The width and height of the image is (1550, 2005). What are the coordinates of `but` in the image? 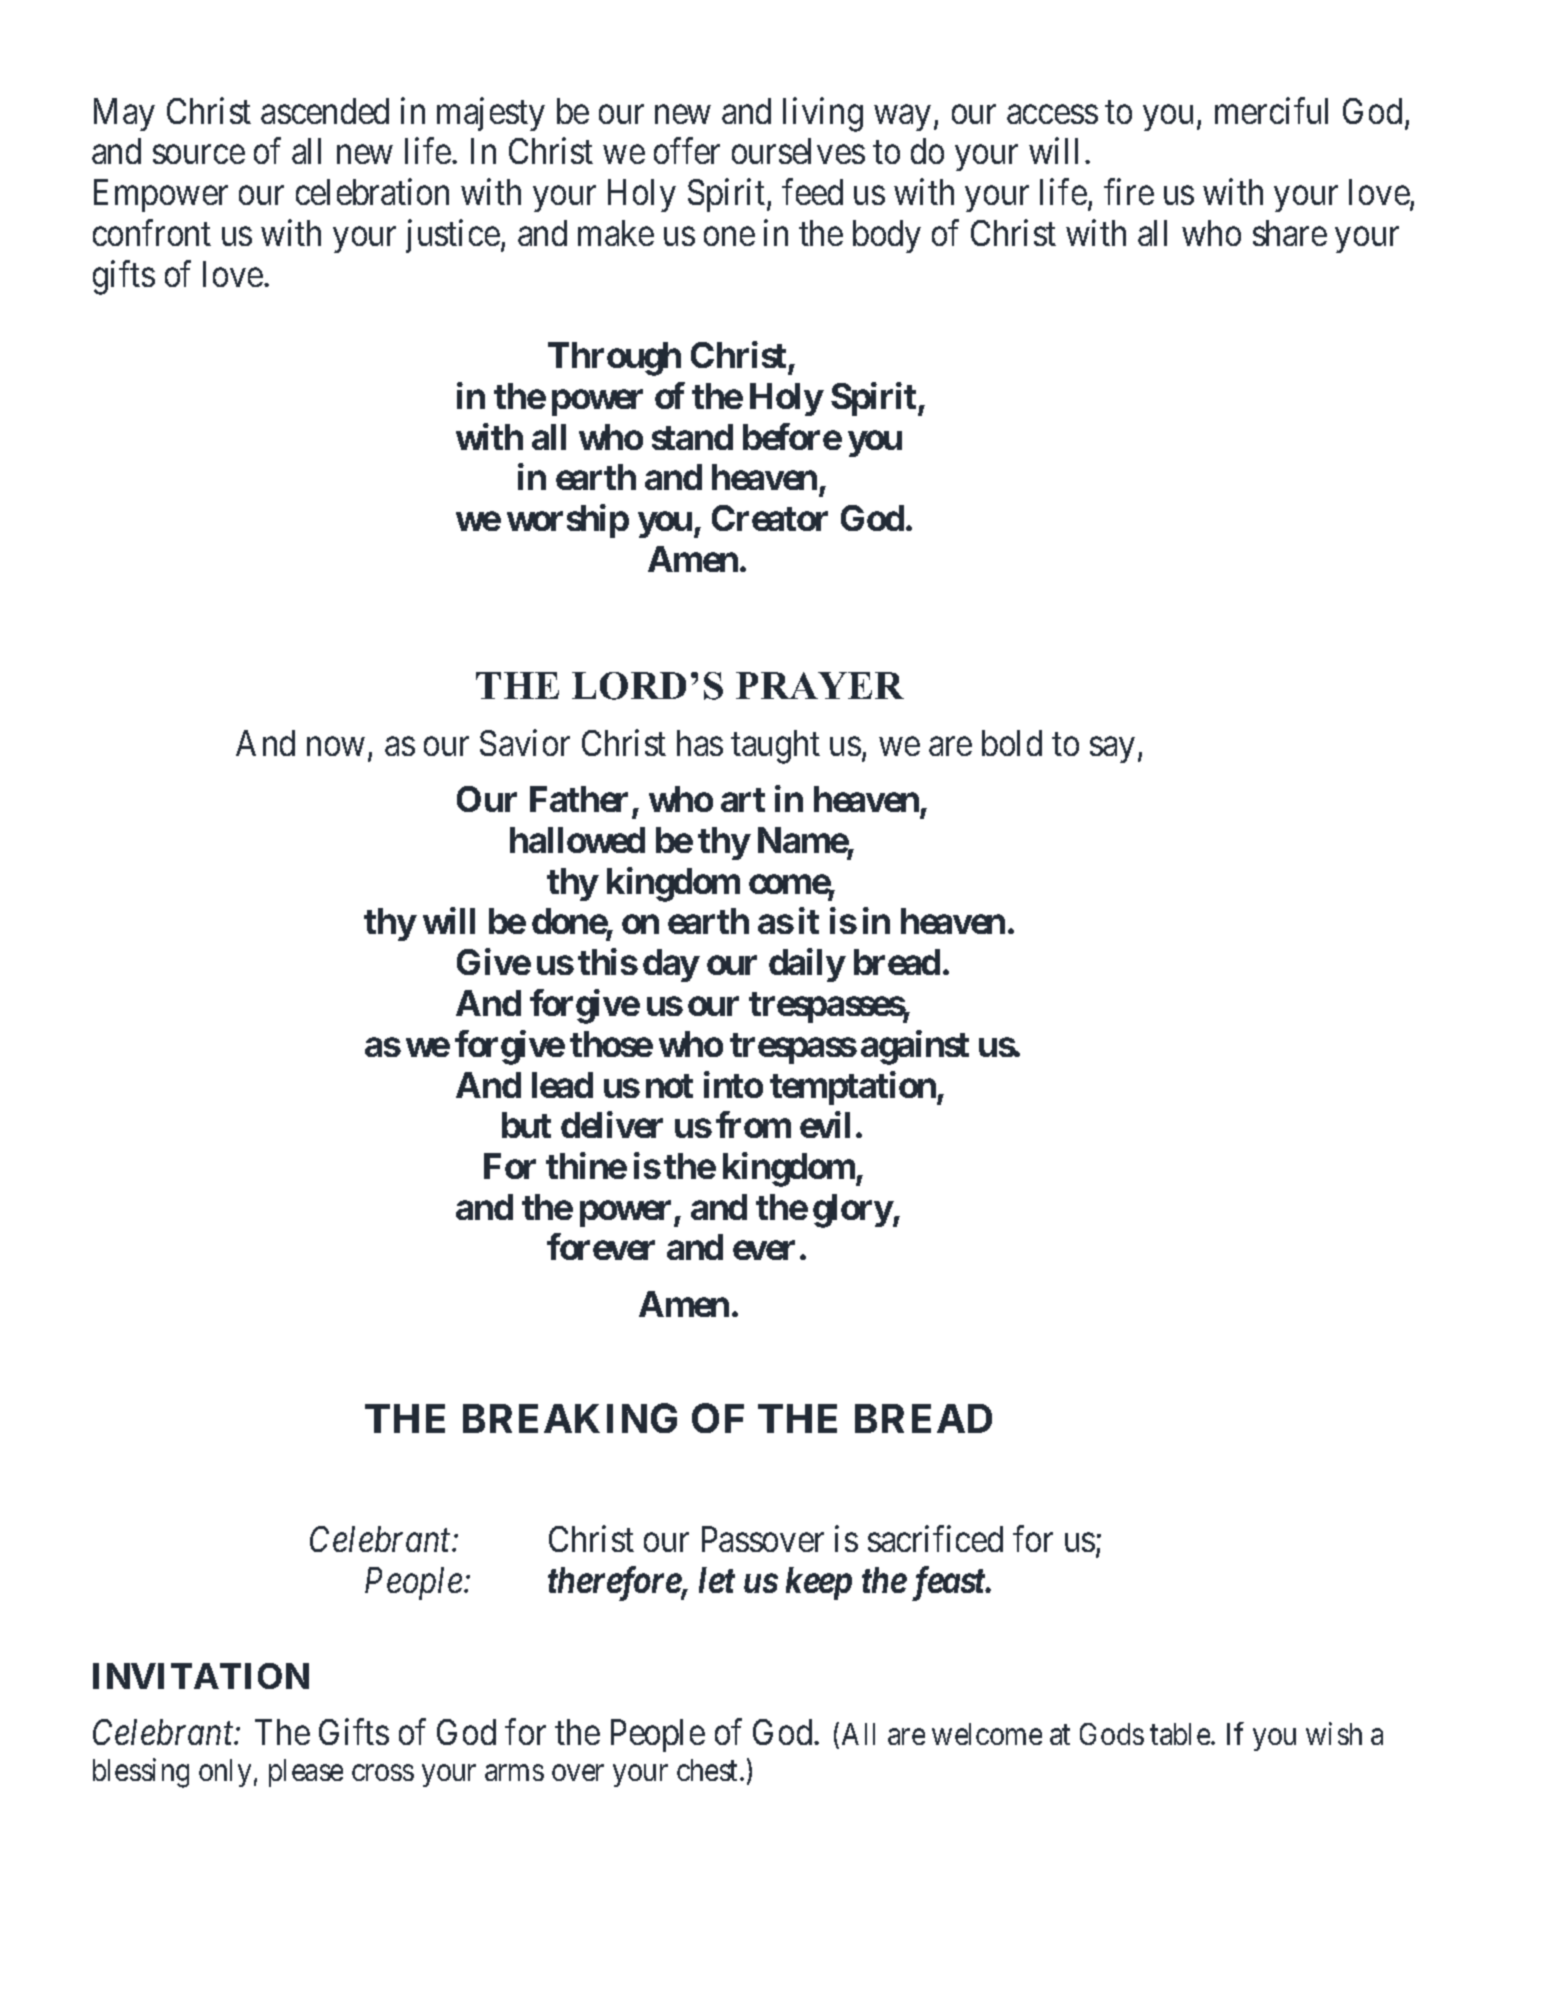 It's located at (526, 1125).
